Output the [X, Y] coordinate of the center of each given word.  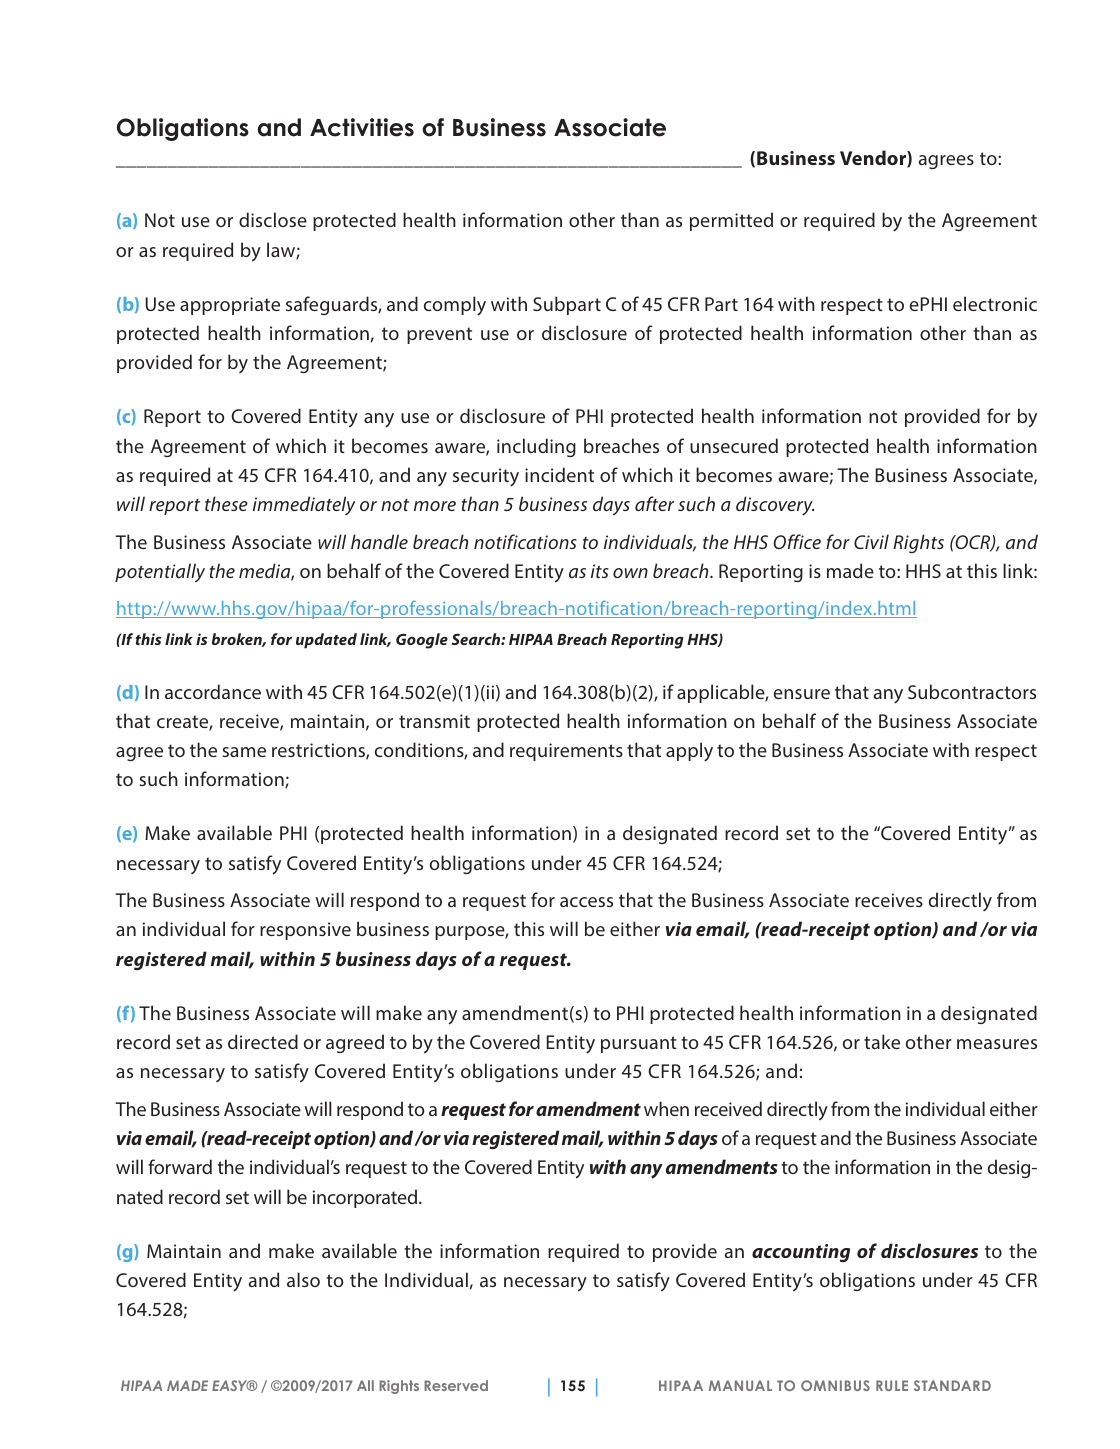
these [226, 503]
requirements [566, 752]
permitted [731, 221]
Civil [871, 541]
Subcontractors [972, 691]
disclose [273, 219]
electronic [995, 303]
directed [263, 1041]
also [303, 1279]
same [244, 752]
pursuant [639, 1044]
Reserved [456, 1385]
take [882, 1041]
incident [559, 474]
